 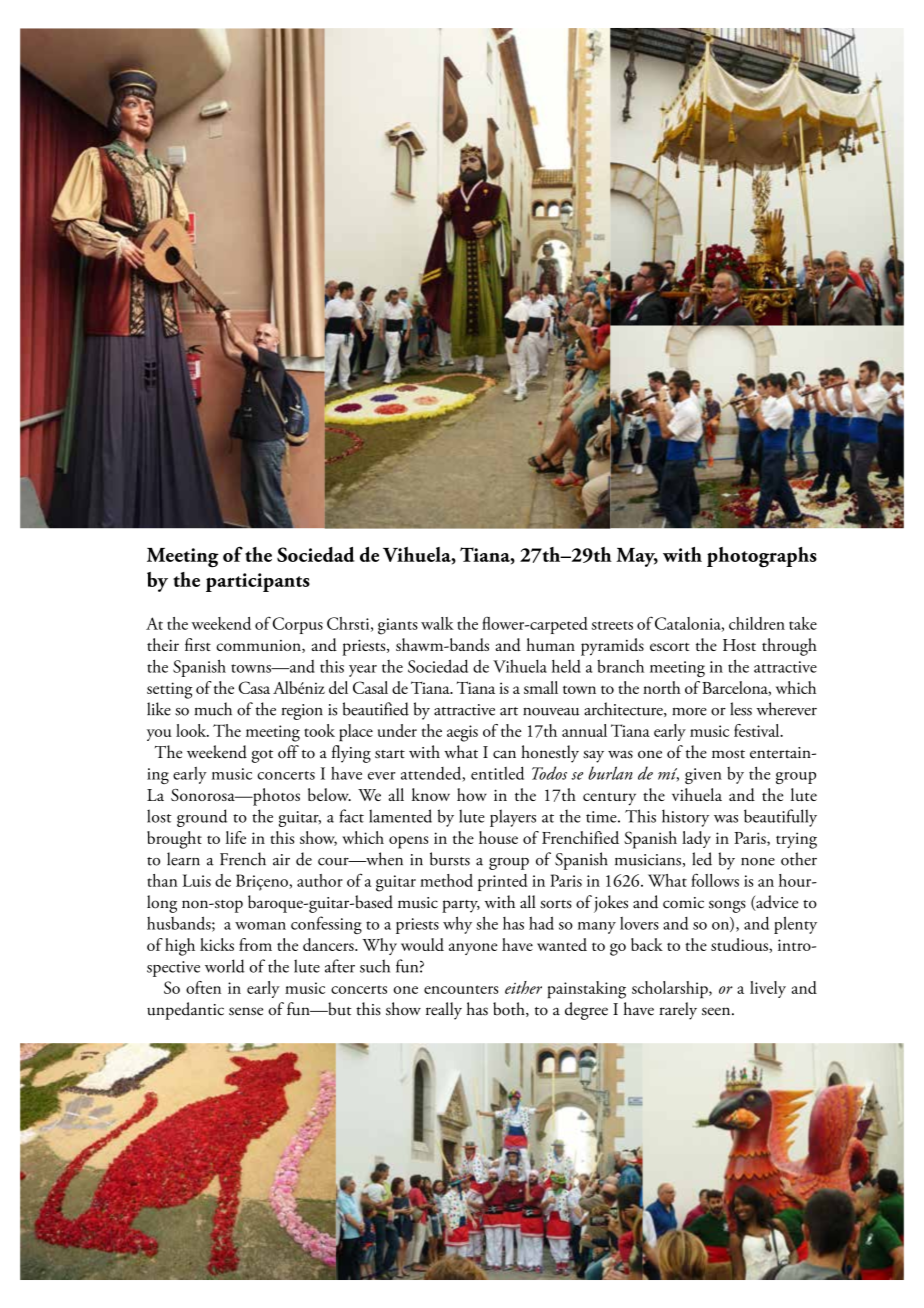 I want to click on north, so click(x=662, y=687).
